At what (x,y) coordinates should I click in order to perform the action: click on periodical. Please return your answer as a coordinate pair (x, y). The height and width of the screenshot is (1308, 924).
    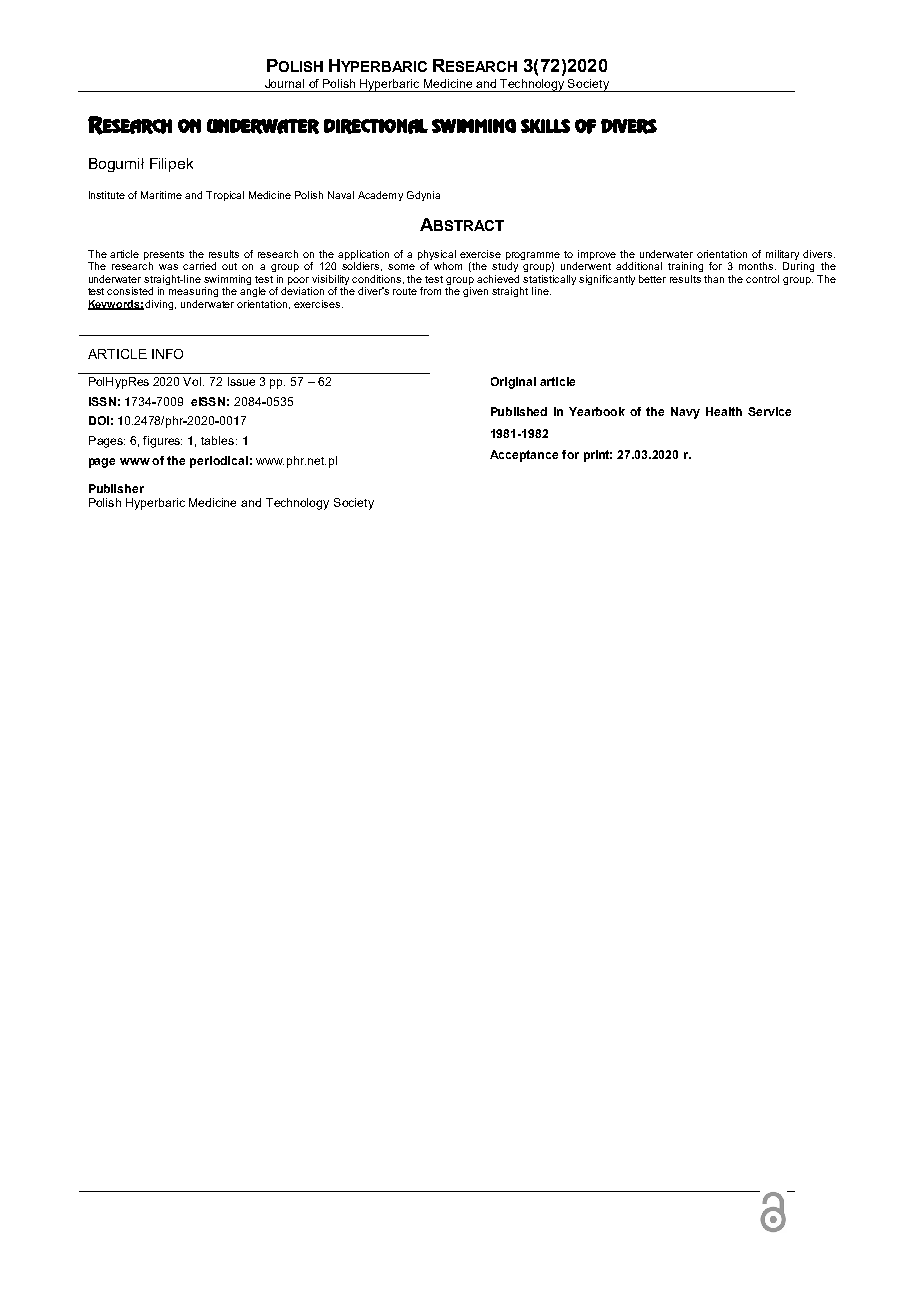
    Looking at the image, I should click on (219, 462).
